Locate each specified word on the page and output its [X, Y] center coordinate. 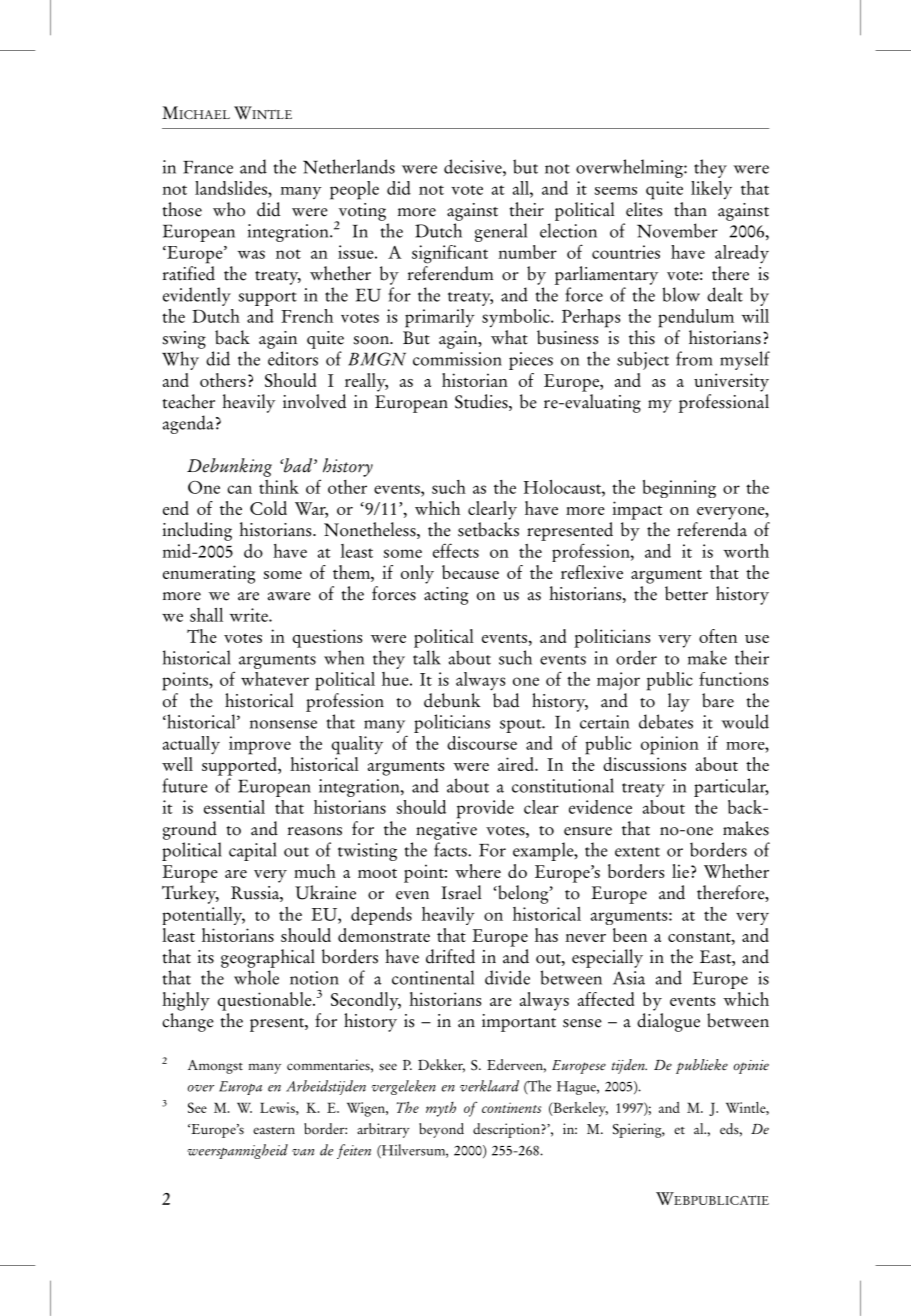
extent [637, 852]
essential [234, 807]
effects [456, 550]
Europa [240, 1088]
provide [485, 809]
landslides [232, 188]
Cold [268, 508]
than [690, 209]
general [501, 232]
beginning [679, 489]
